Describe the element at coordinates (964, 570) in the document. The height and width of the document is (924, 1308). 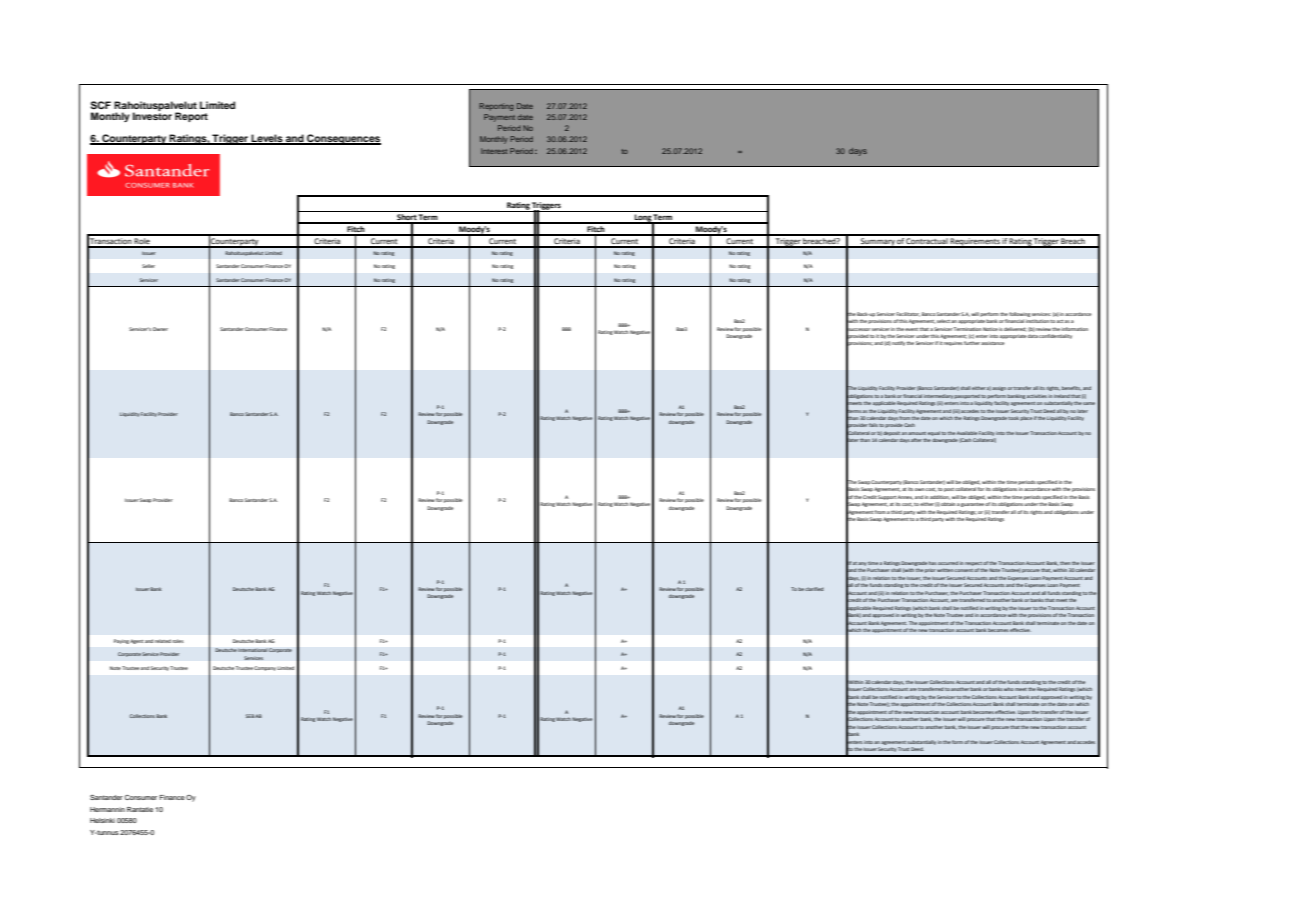
I see `consent` at that location.
